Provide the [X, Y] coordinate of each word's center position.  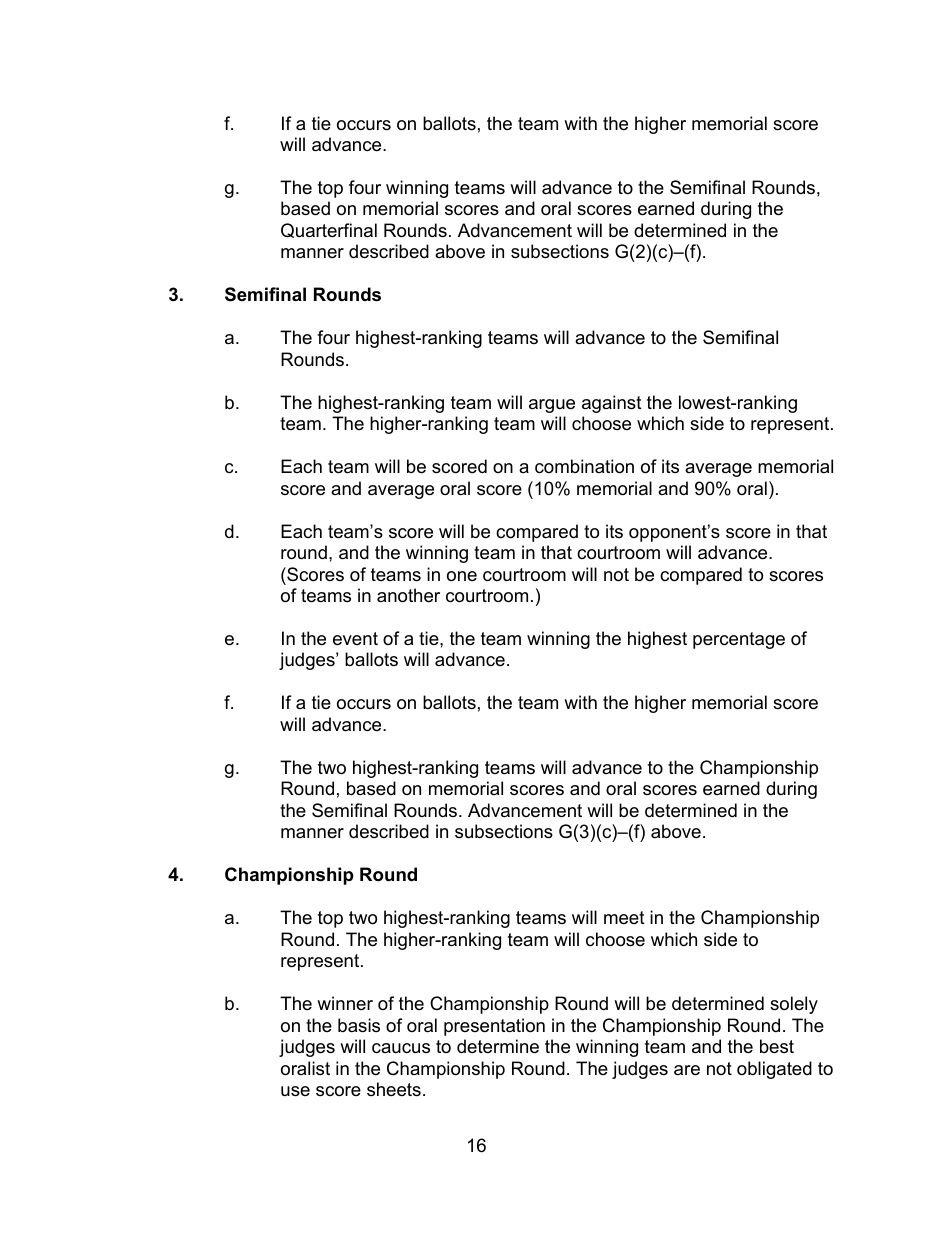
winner [345, 1003]
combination [584, 466]
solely [794, 1005]
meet [624, 918]
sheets [394, 1089]
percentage [739, 640]
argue [552, 406]
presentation [494, 1027]
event [355, 639]
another [408, 595]
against [612, 404]
